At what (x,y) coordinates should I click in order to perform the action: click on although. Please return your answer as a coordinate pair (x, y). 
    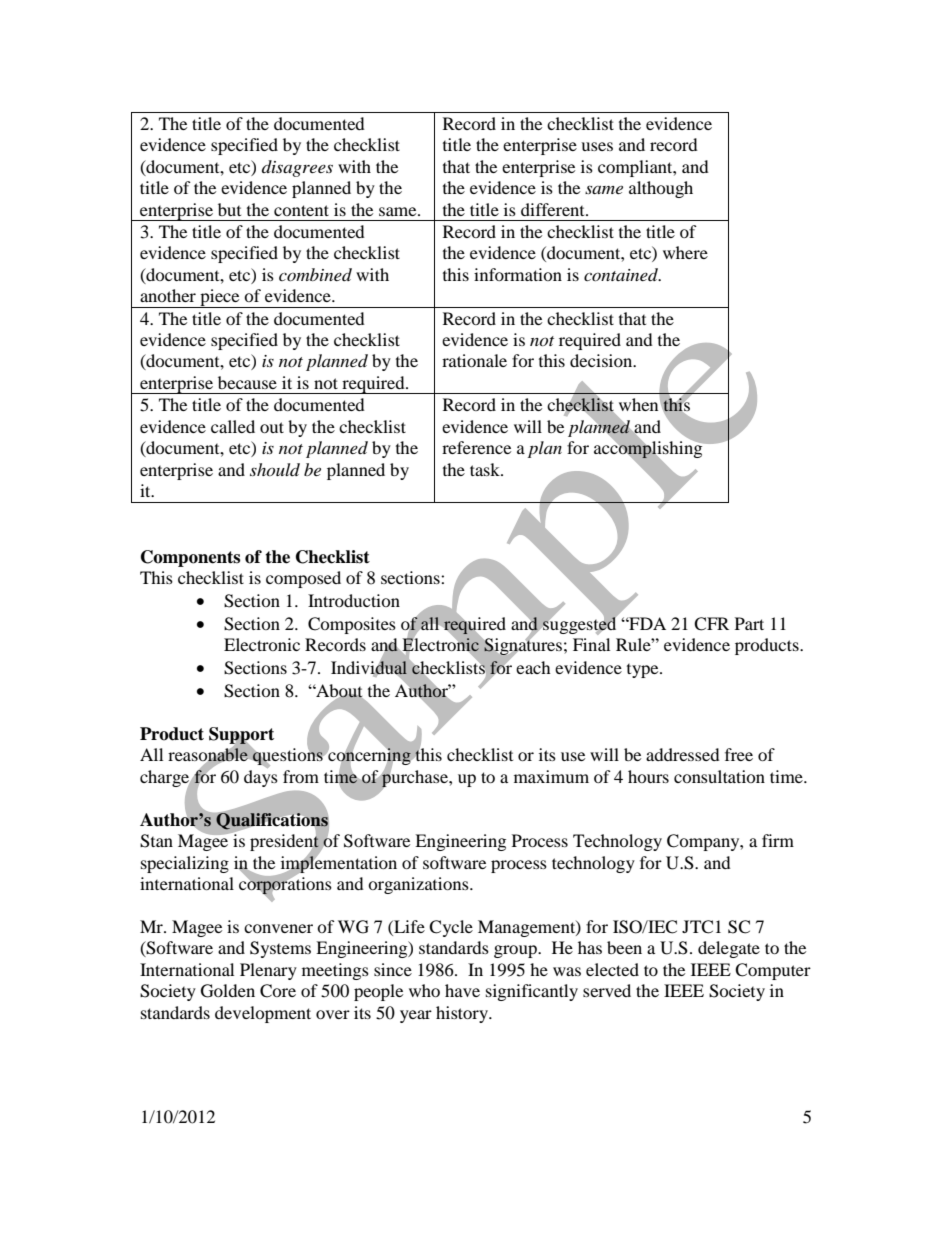
    Looking at the image, I should click on (661, 189).
